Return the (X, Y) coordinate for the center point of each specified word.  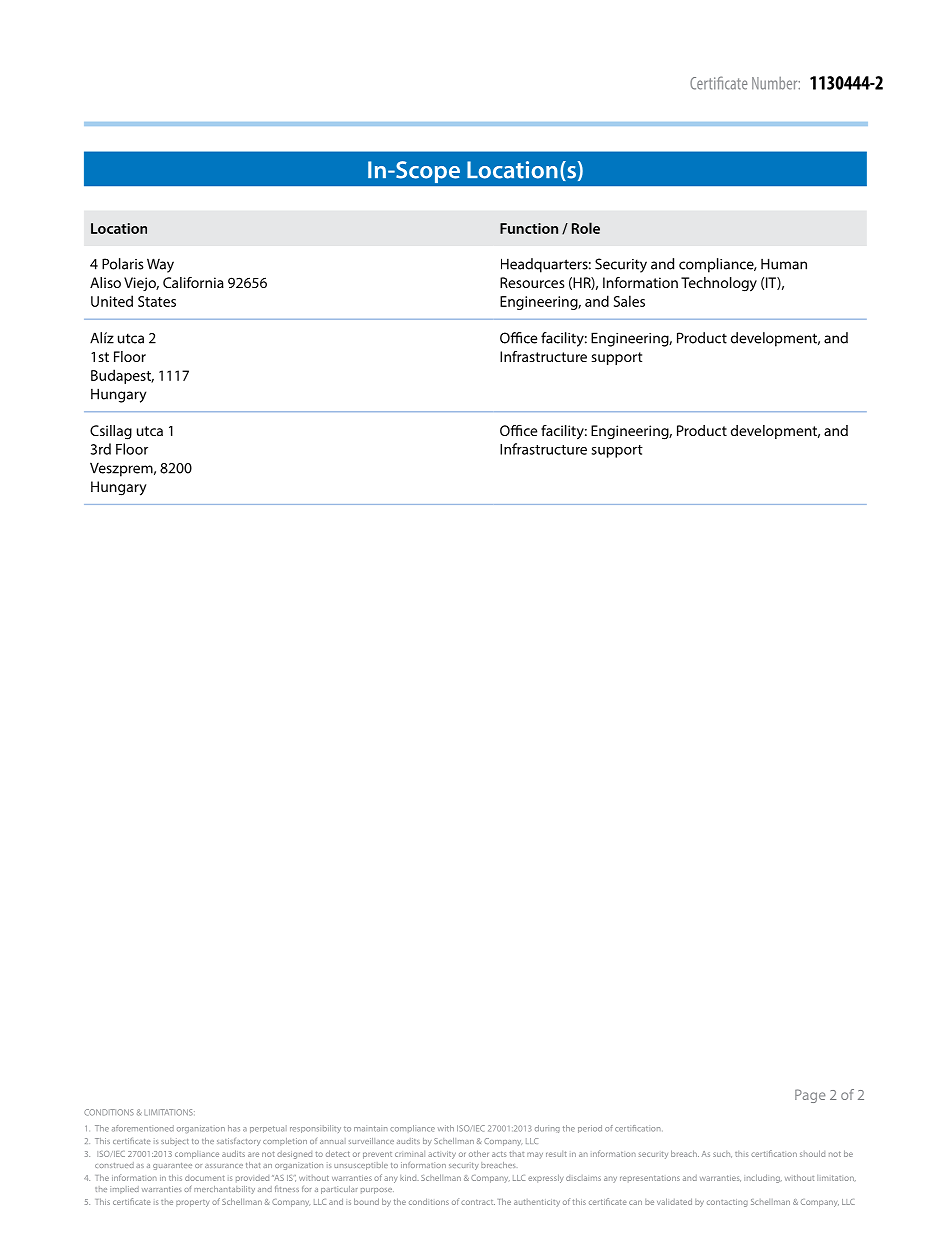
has (234, 1128)
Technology (719, 284)
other (479, 1153)
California (193, 282)
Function (529, 228)
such (722, 1154)
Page (810, 1096)
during (547, 1129)
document (205, 1178)
